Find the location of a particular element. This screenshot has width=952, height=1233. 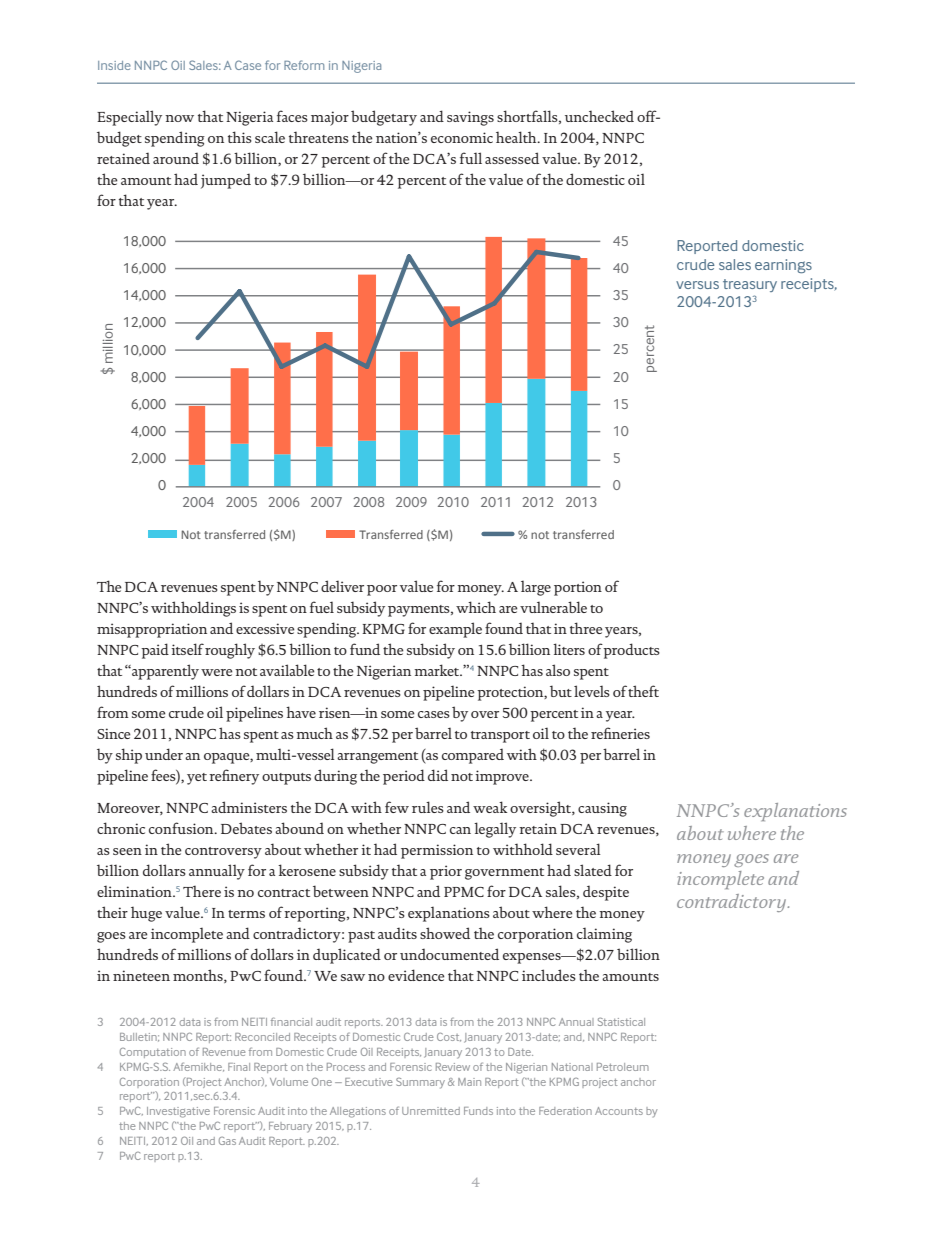

now is located at coordinates (179, 118).
